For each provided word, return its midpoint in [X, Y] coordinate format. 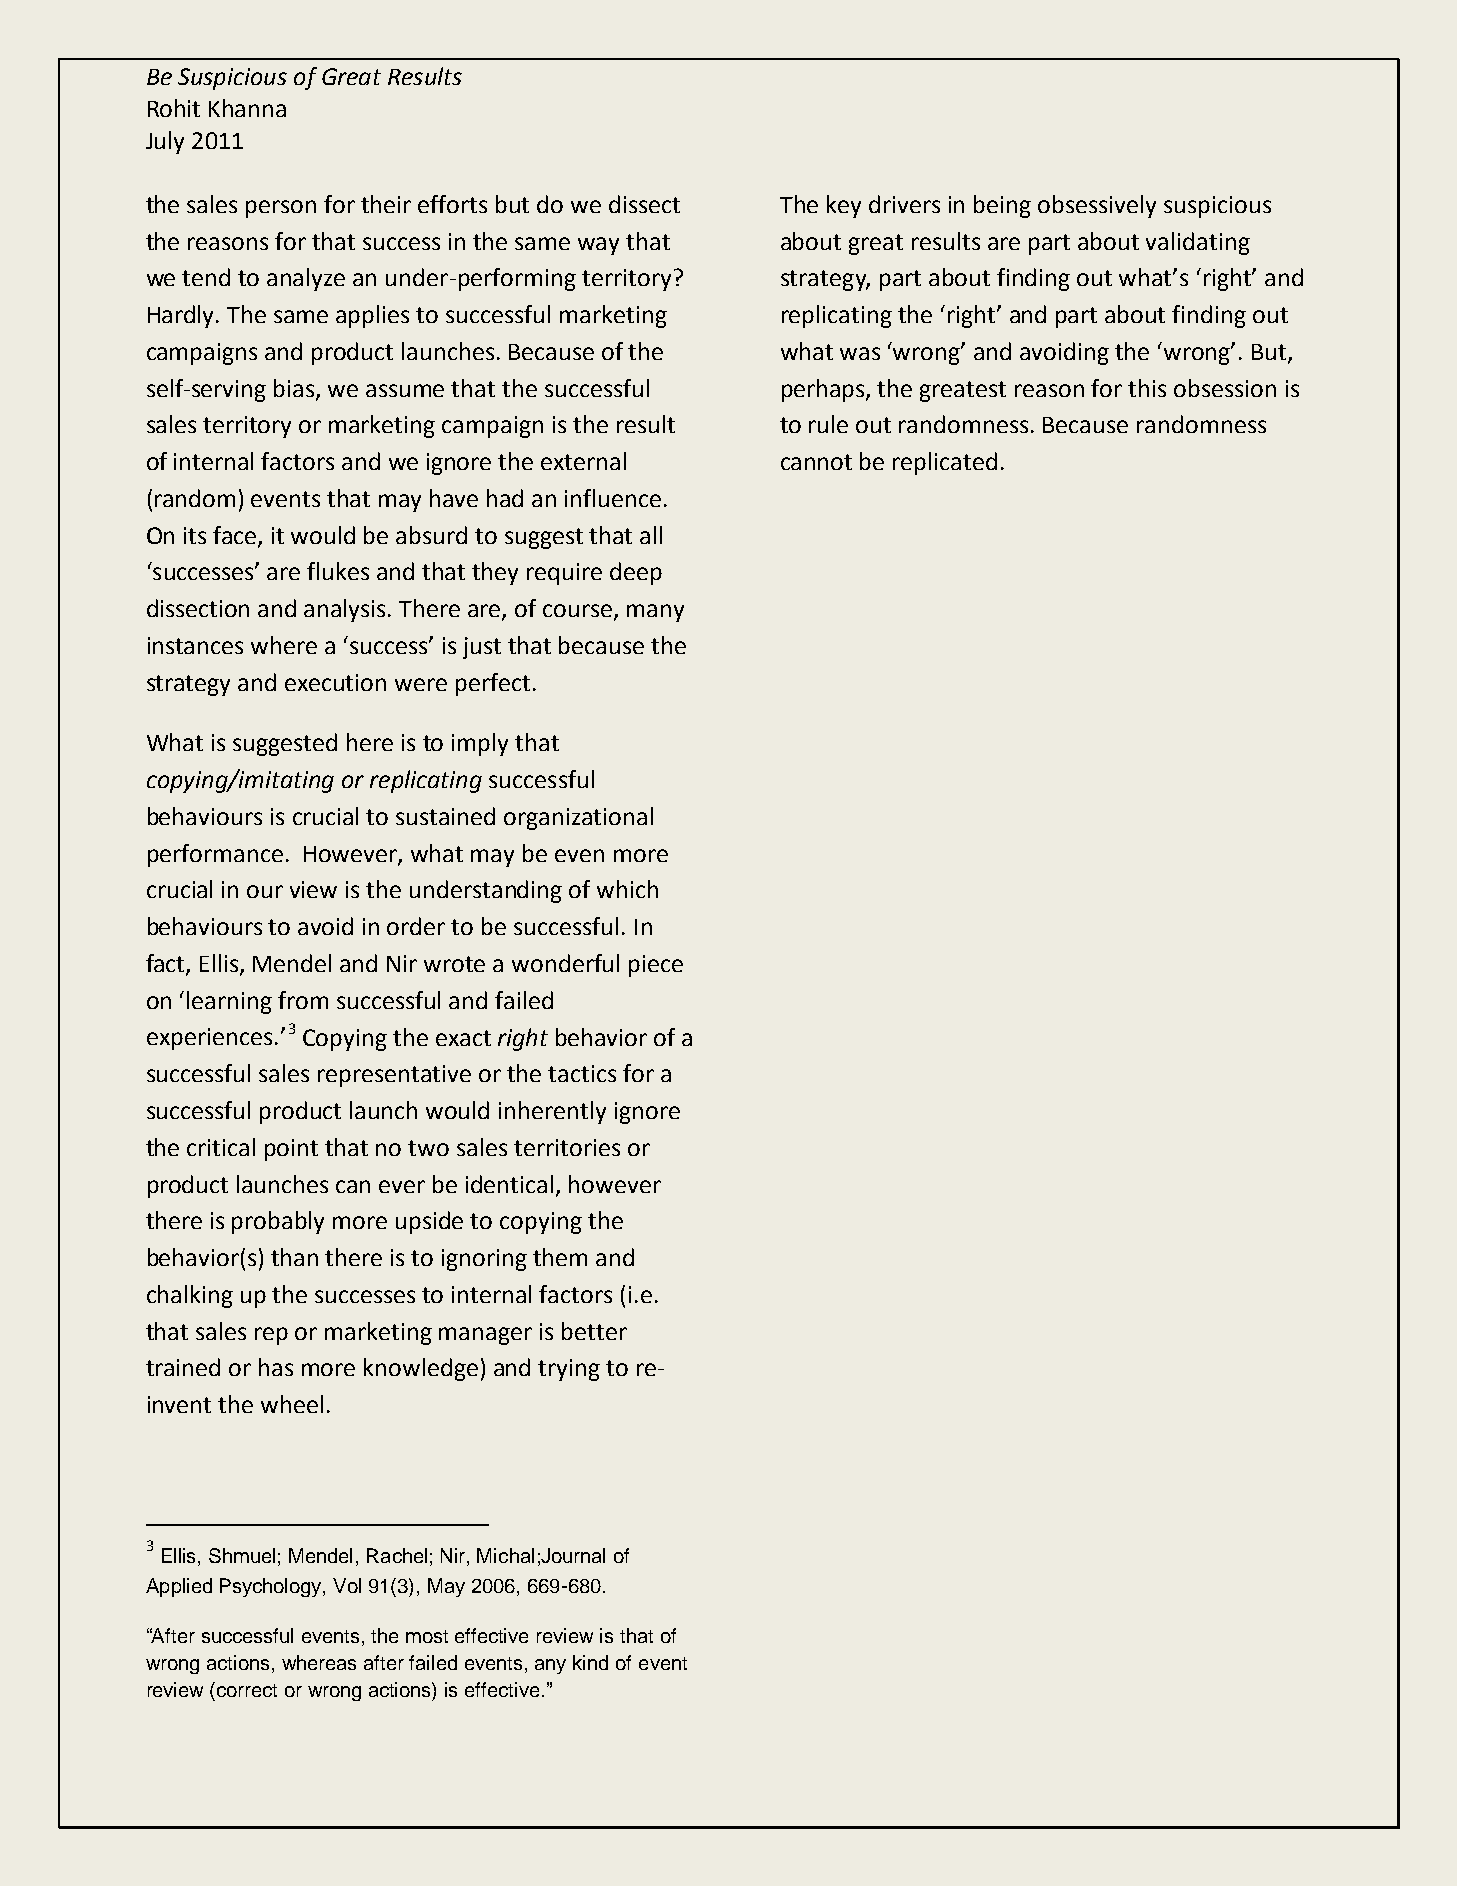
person [281, 209]
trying [569, 1370]
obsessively [1097, 206]
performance [215, 855]
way [598, 246]
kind [590, 1662]
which [627, 889]
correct [247, 1690]
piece [656, 966]
